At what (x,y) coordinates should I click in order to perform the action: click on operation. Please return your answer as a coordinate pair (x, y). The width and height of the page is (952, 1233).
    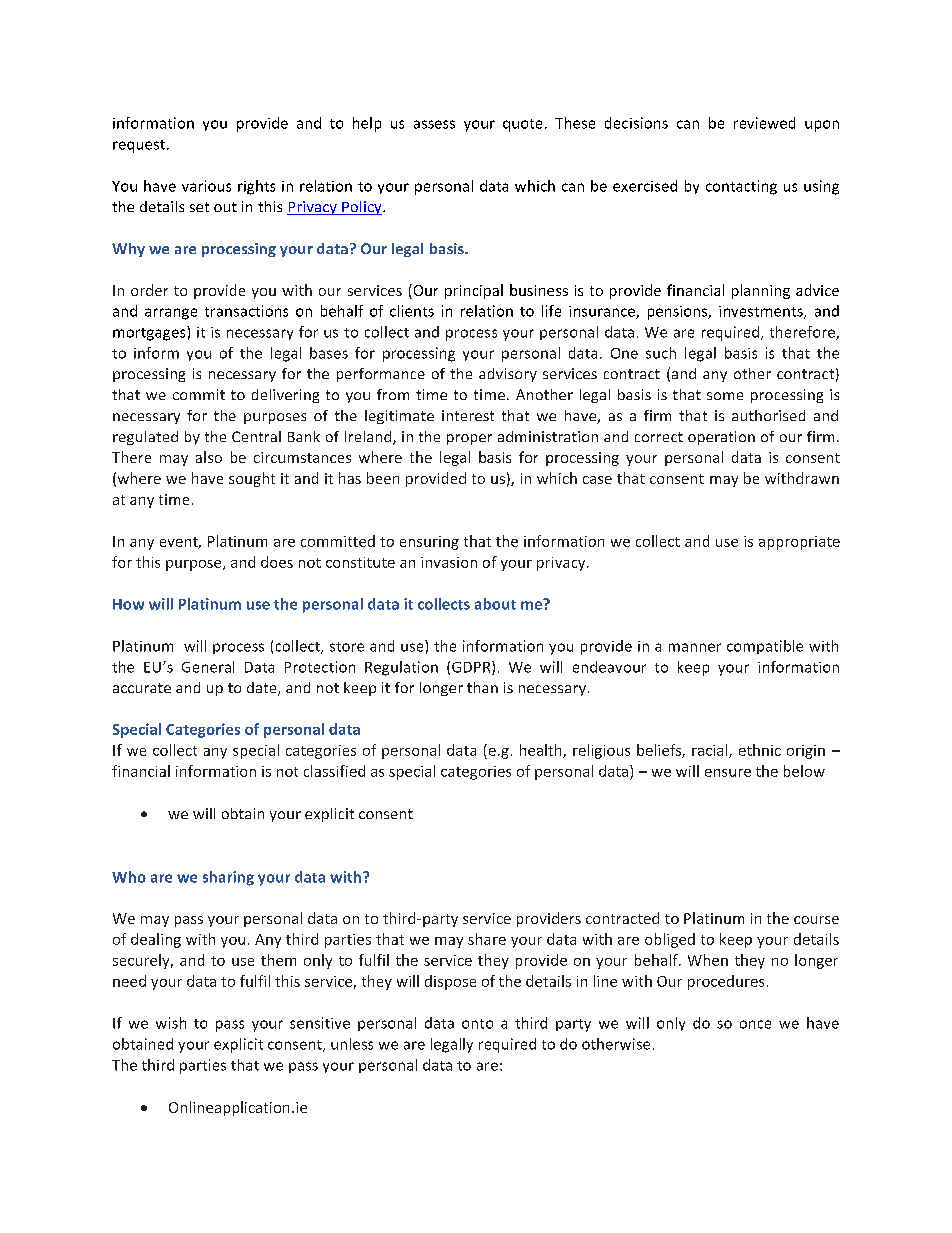
    Looking at the image, I should click on (721, 438).
